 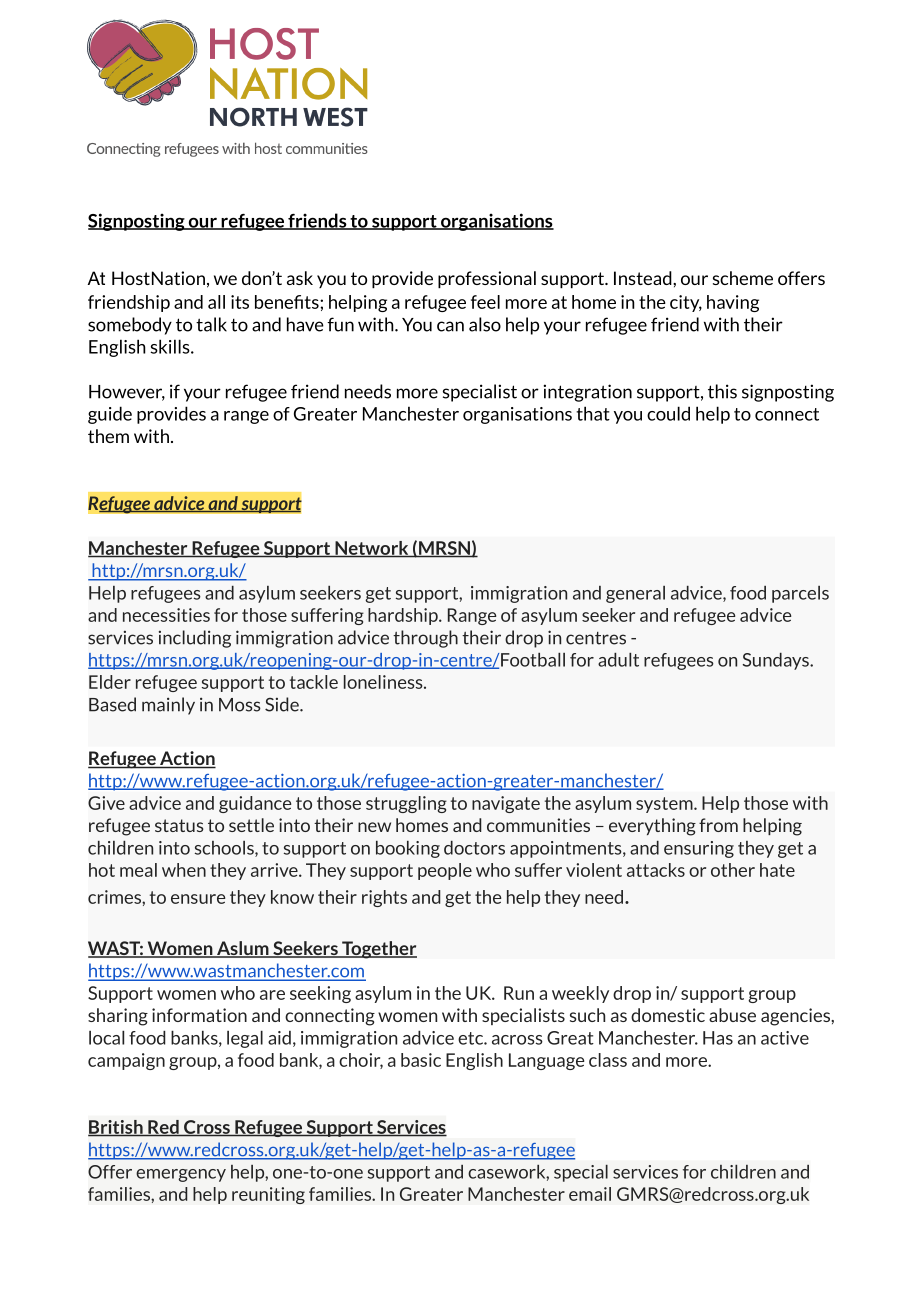 I want to click on email, so click(x=590, y=1194).
